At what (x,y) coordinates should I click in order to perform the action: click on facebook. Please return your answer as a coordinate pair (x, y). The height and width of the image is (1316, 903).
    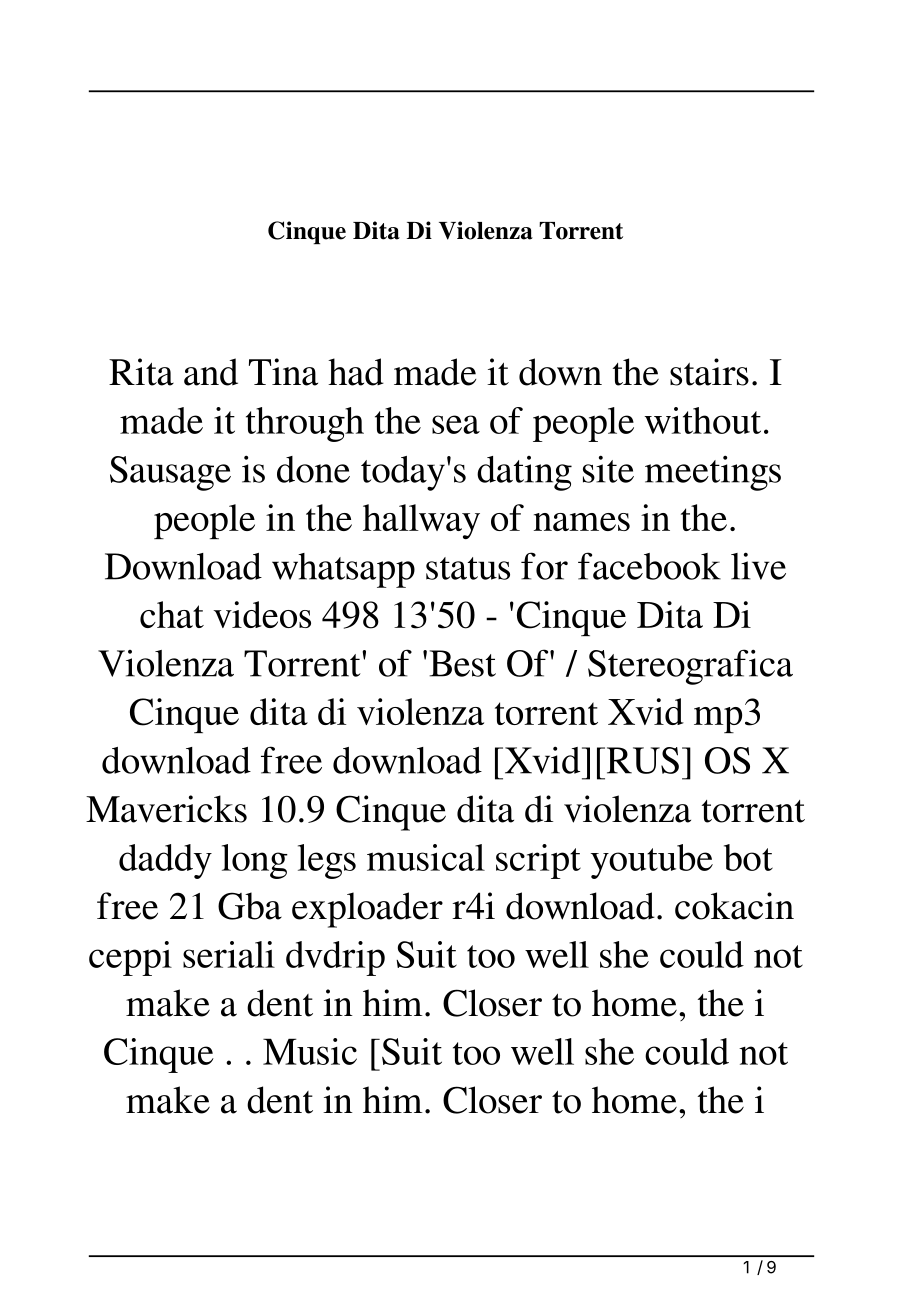
    Looking at the image, I should click on (649, 566).
